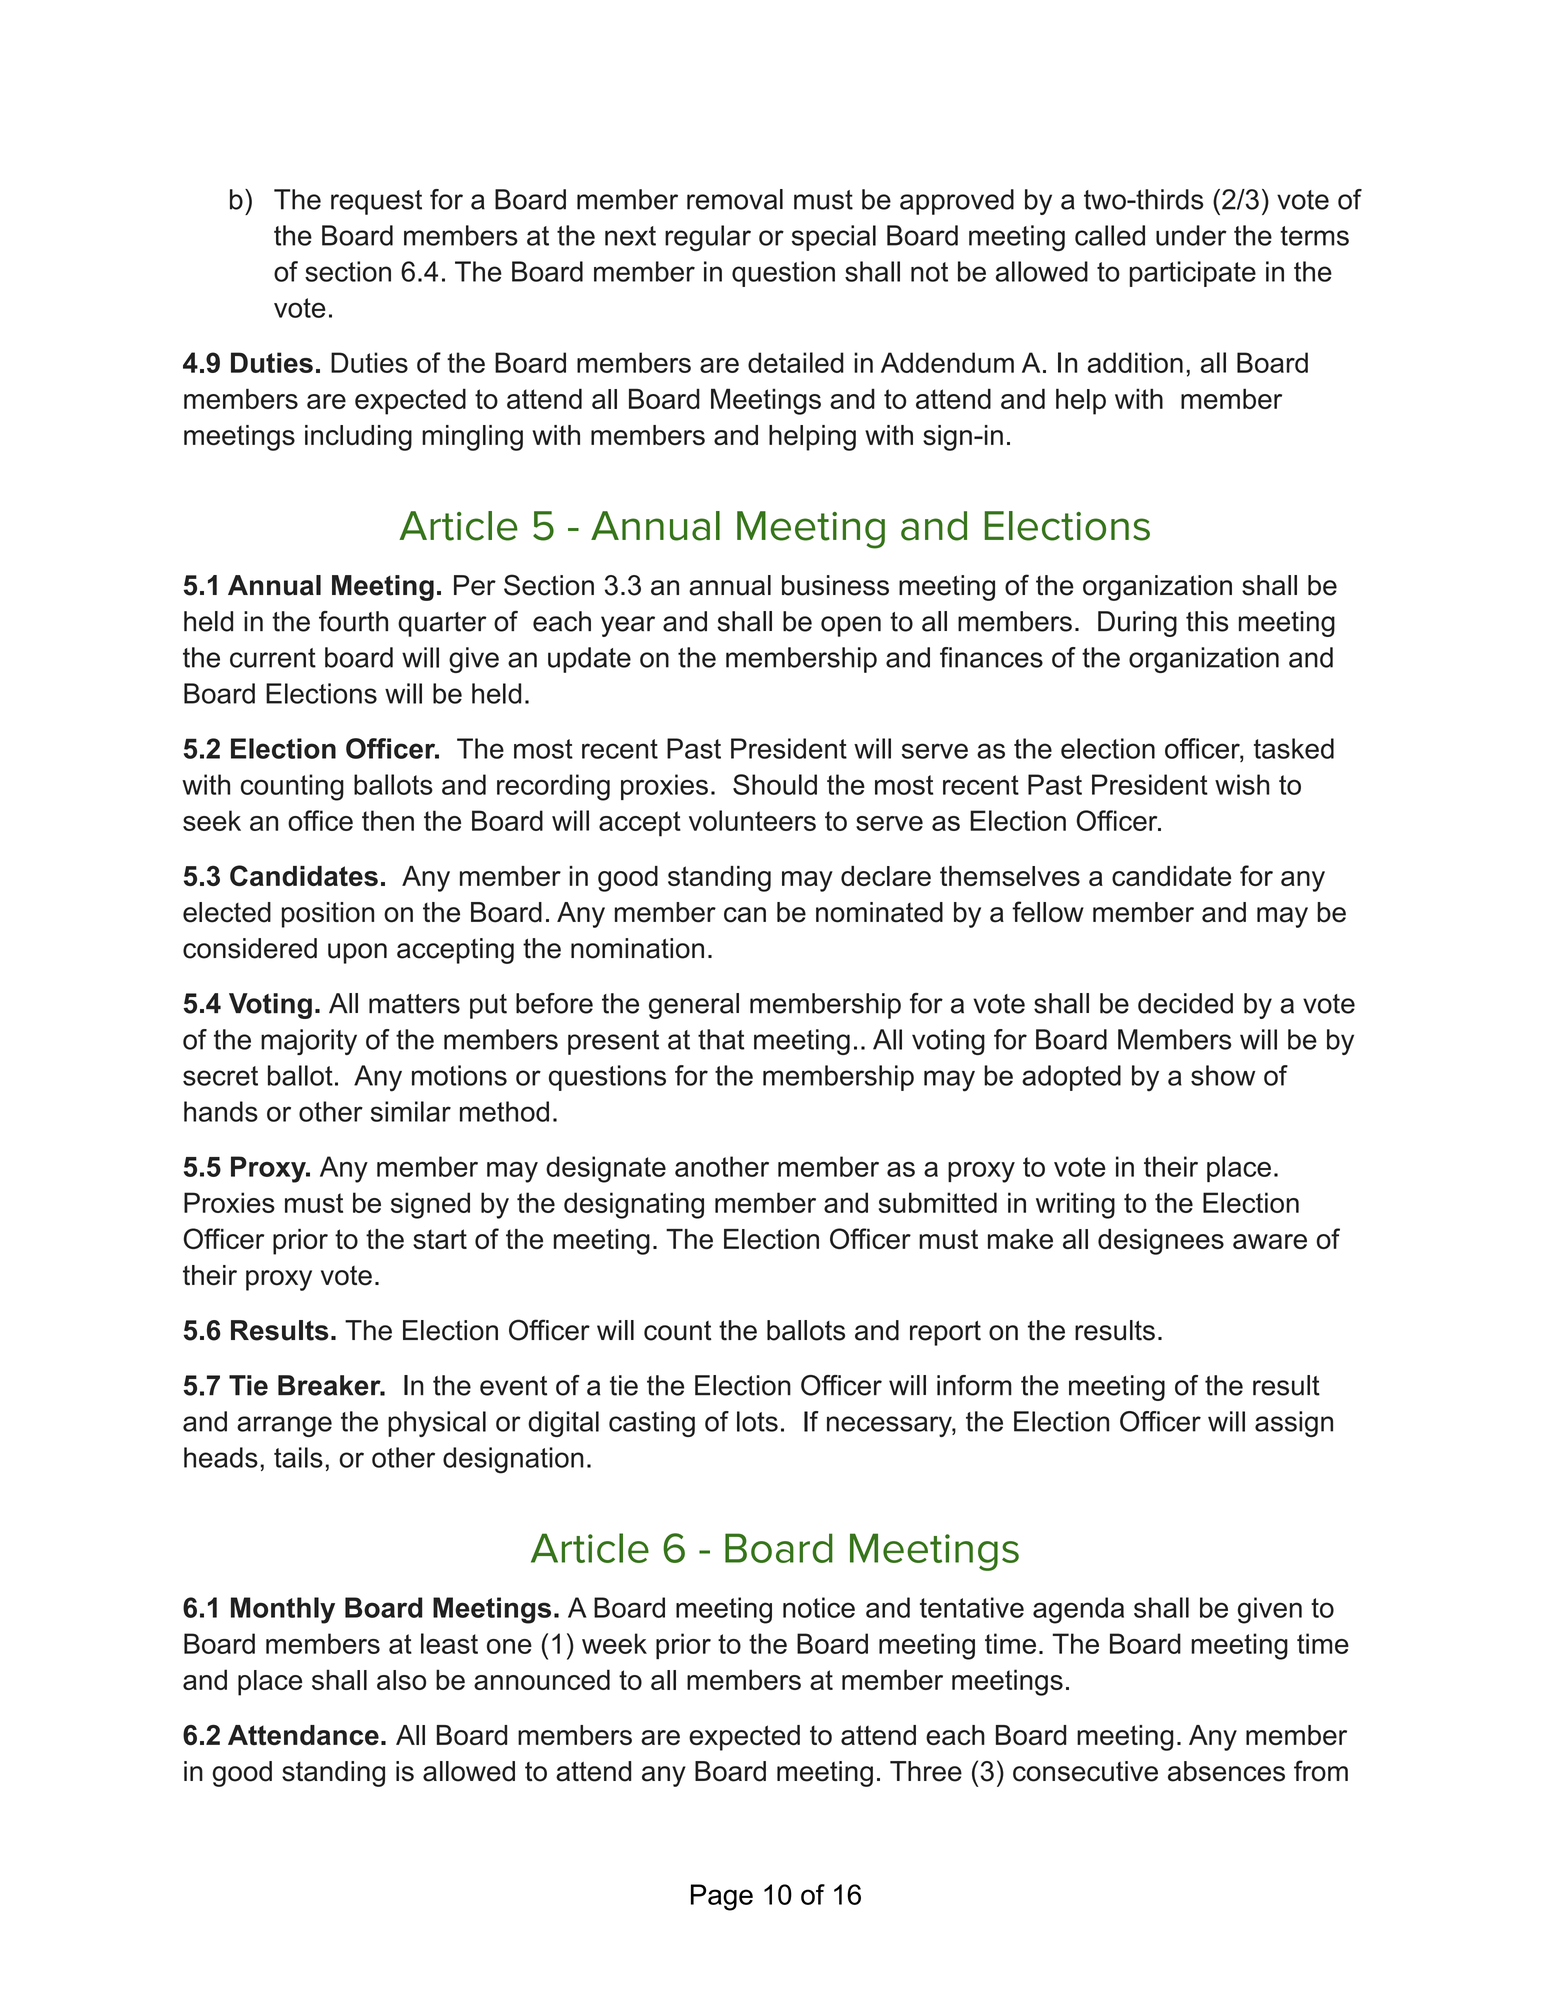  What do you see at coordinates (721, 1039) in the screenshot?
I see `that` at bounding box center [721, 1039].
